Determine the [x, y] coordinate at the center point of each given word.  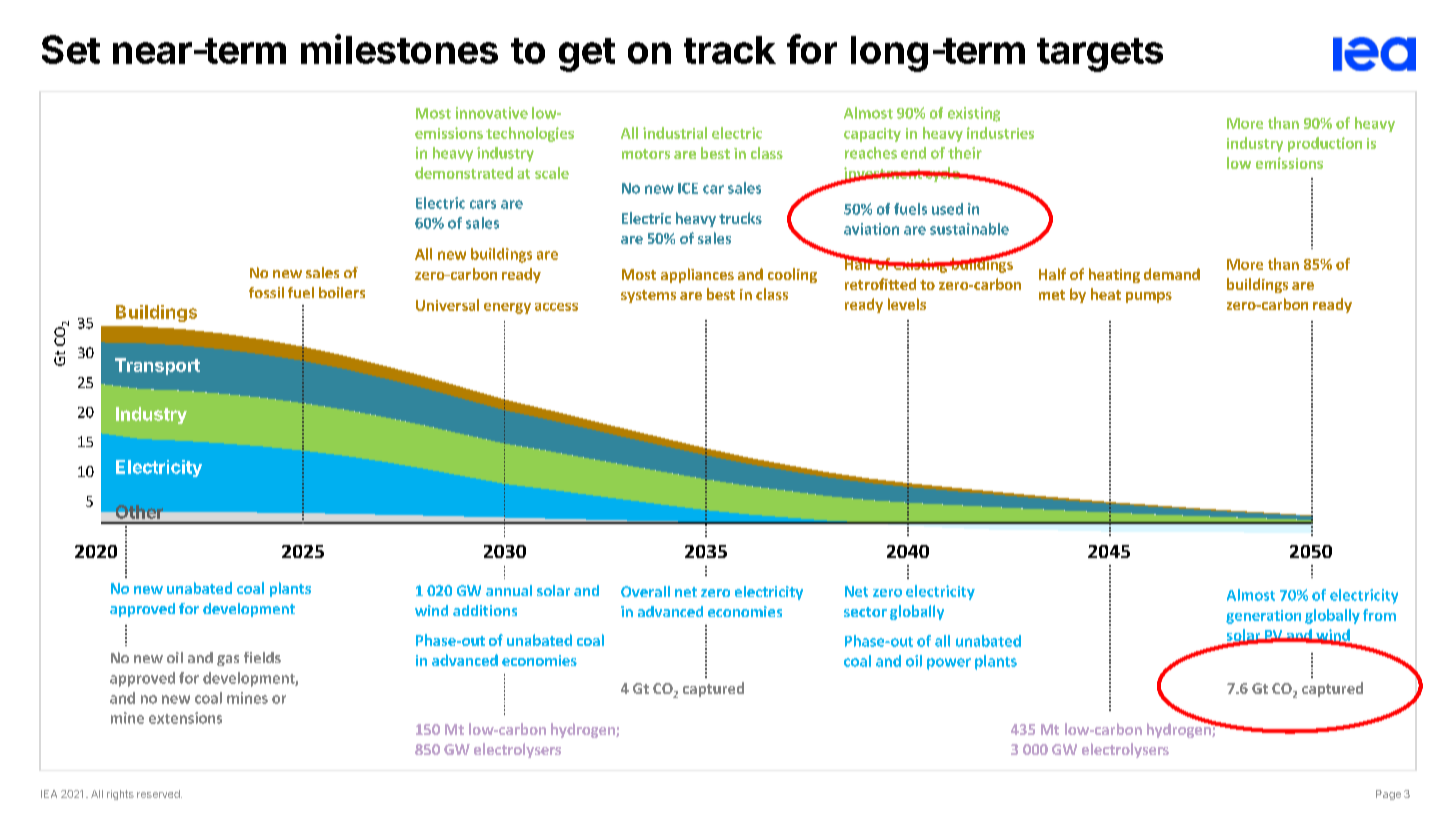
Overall [645, 591]
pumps [1149, 297]
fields [262, 657]
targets [1100, 55]
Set [71, 49]
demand [1172, 274]
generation [1263, 617]
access [556, 307]
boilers [342, 292]
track [730, 50]
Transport [157, 366]
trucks [740, 218]
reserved [159, 794]
